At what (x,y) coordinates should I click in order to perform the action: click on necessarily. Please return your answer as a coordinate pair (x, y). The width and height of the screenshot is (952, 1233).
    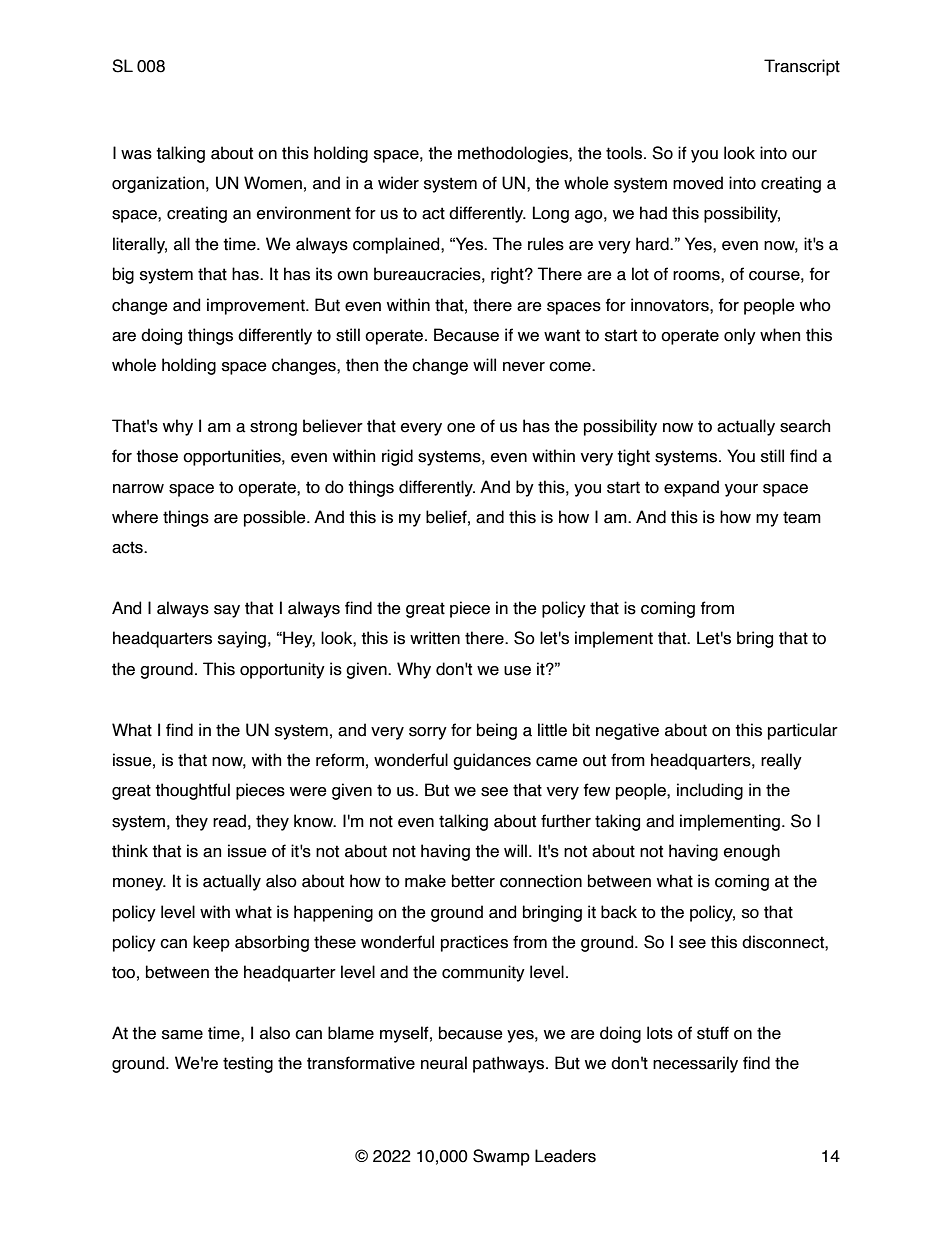
    Looking at the image, I should click on (695, 1064).
